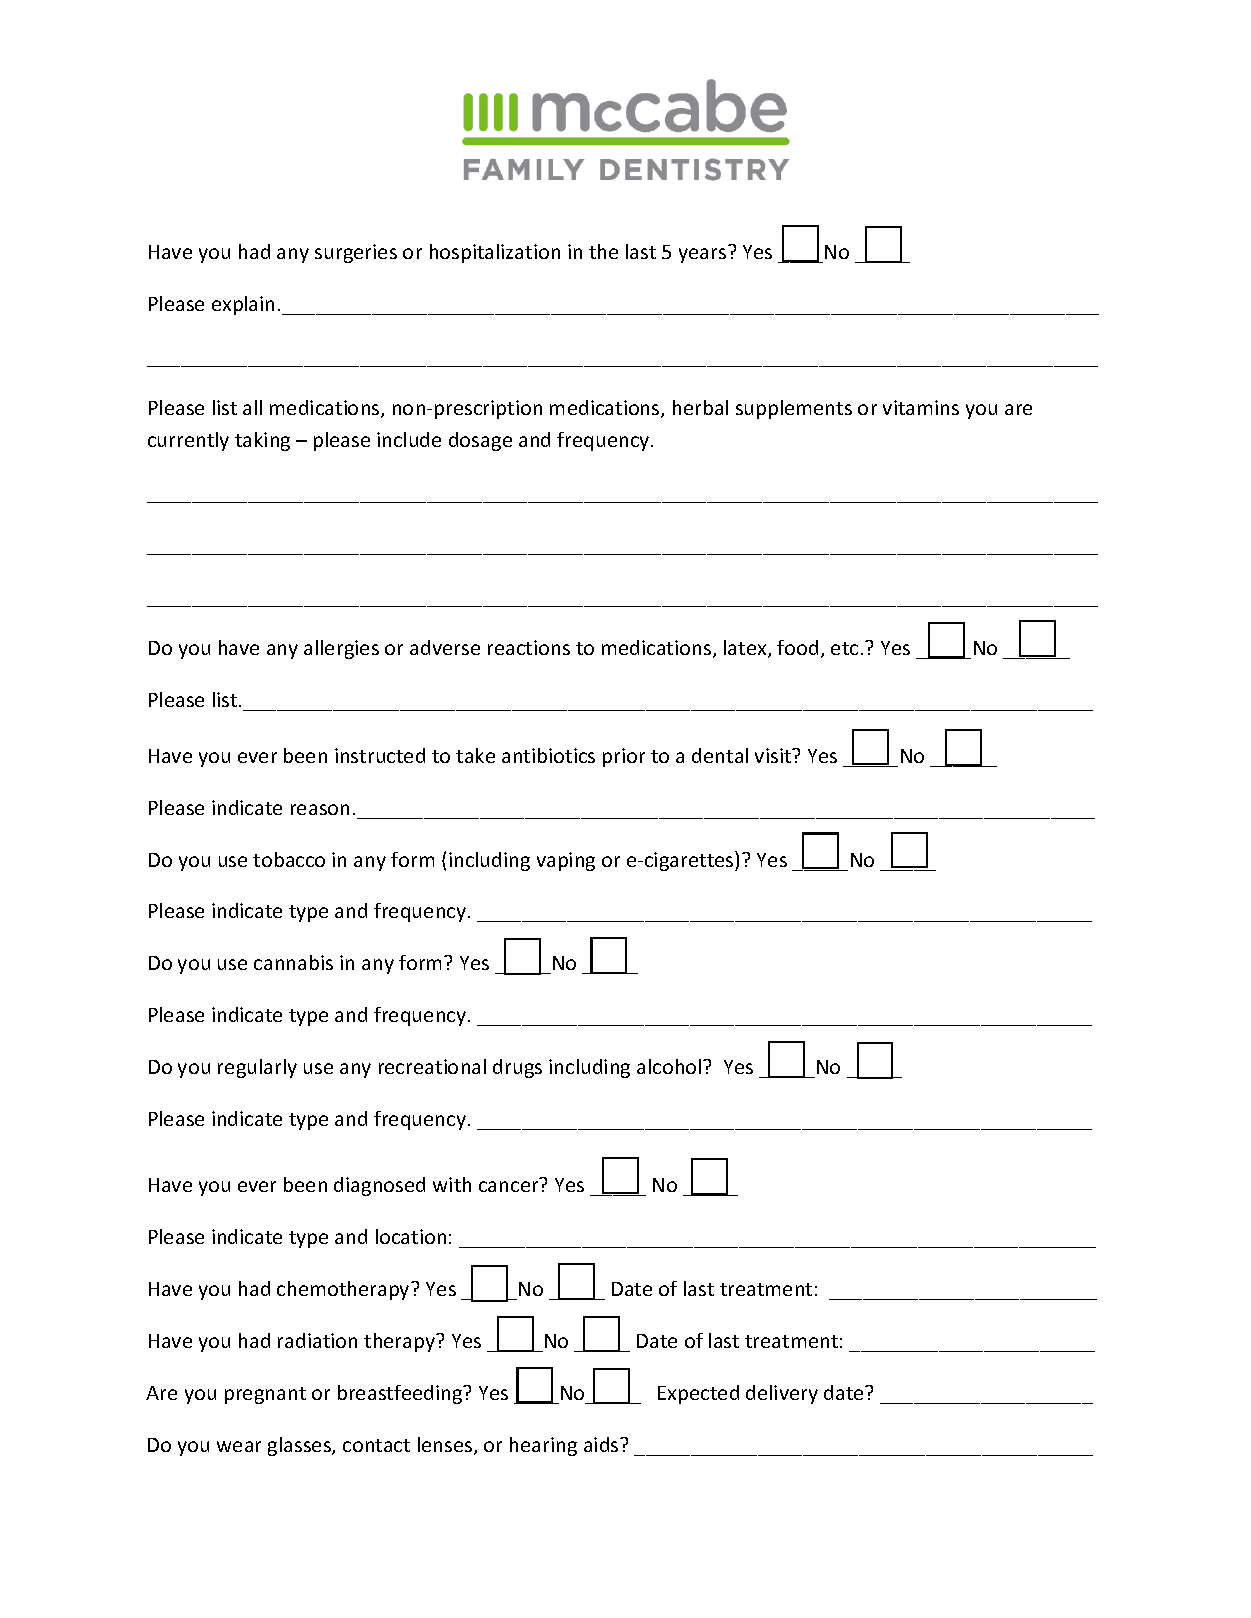  What do you see at coordinates (517, 1068) in the screenshot?
I see `drugs` at bounding box center [517, 1068].
